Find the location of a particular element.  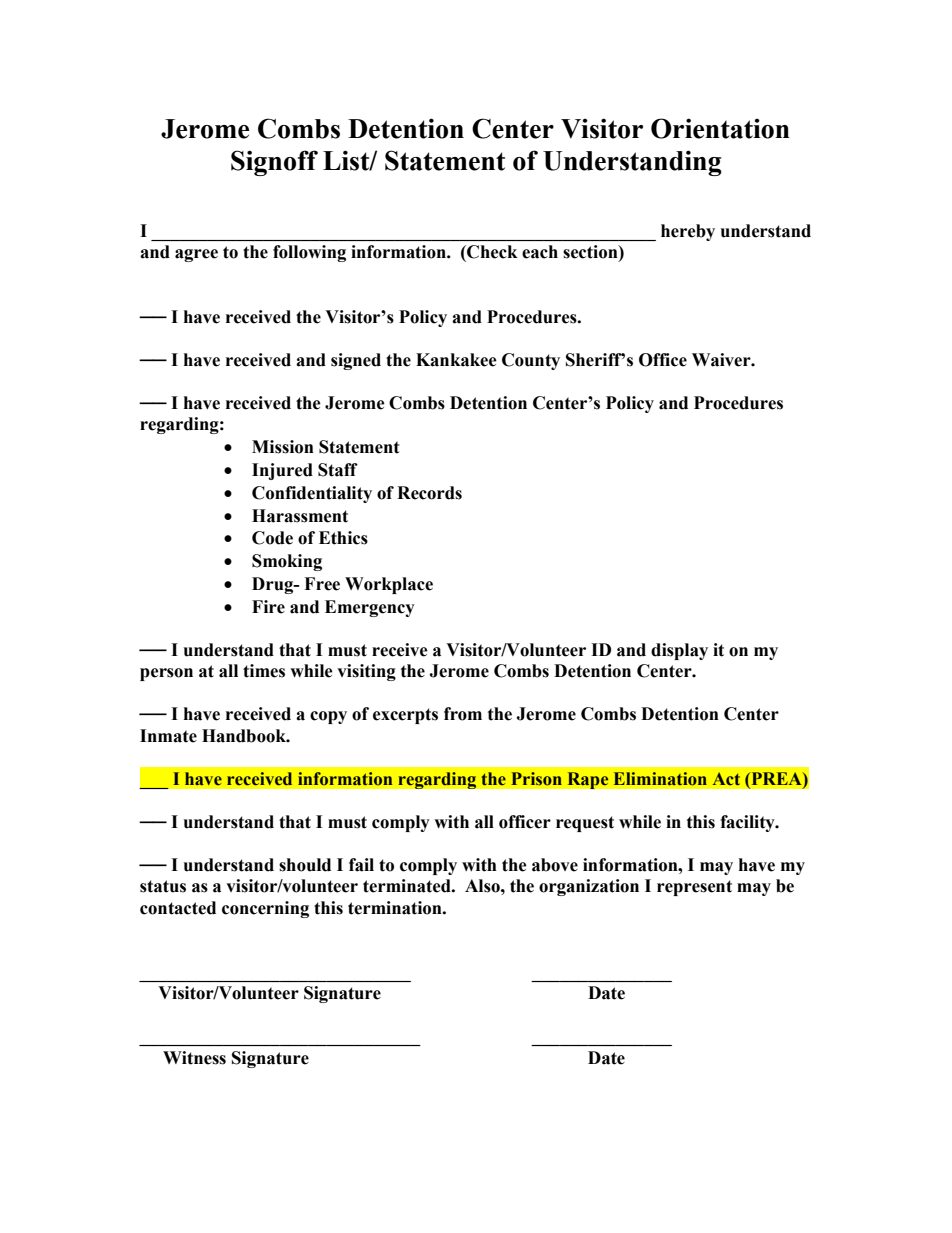

Orientation is located at coordinates (720, 128).
